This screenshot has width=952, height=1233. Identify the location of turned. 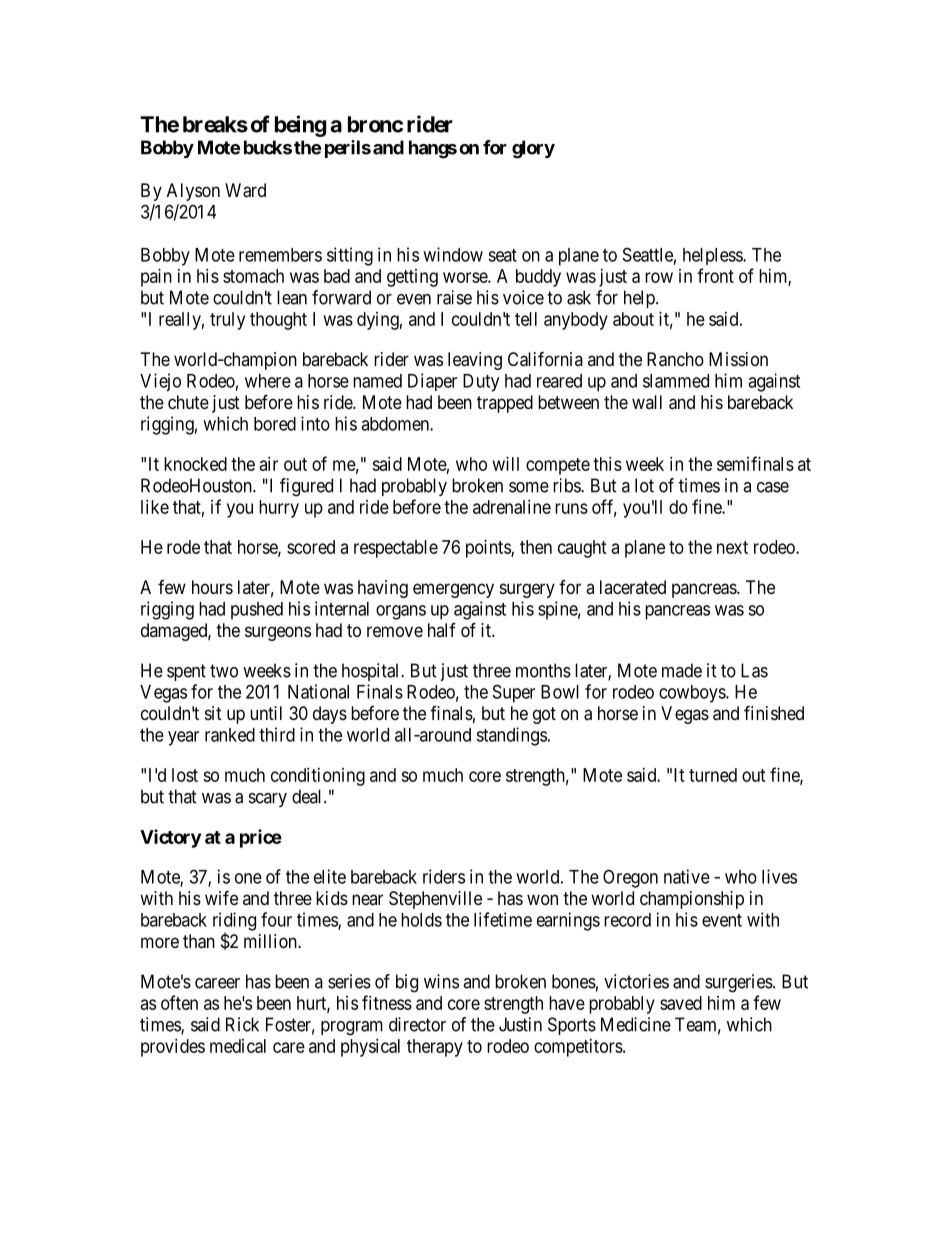
(713, 775).
